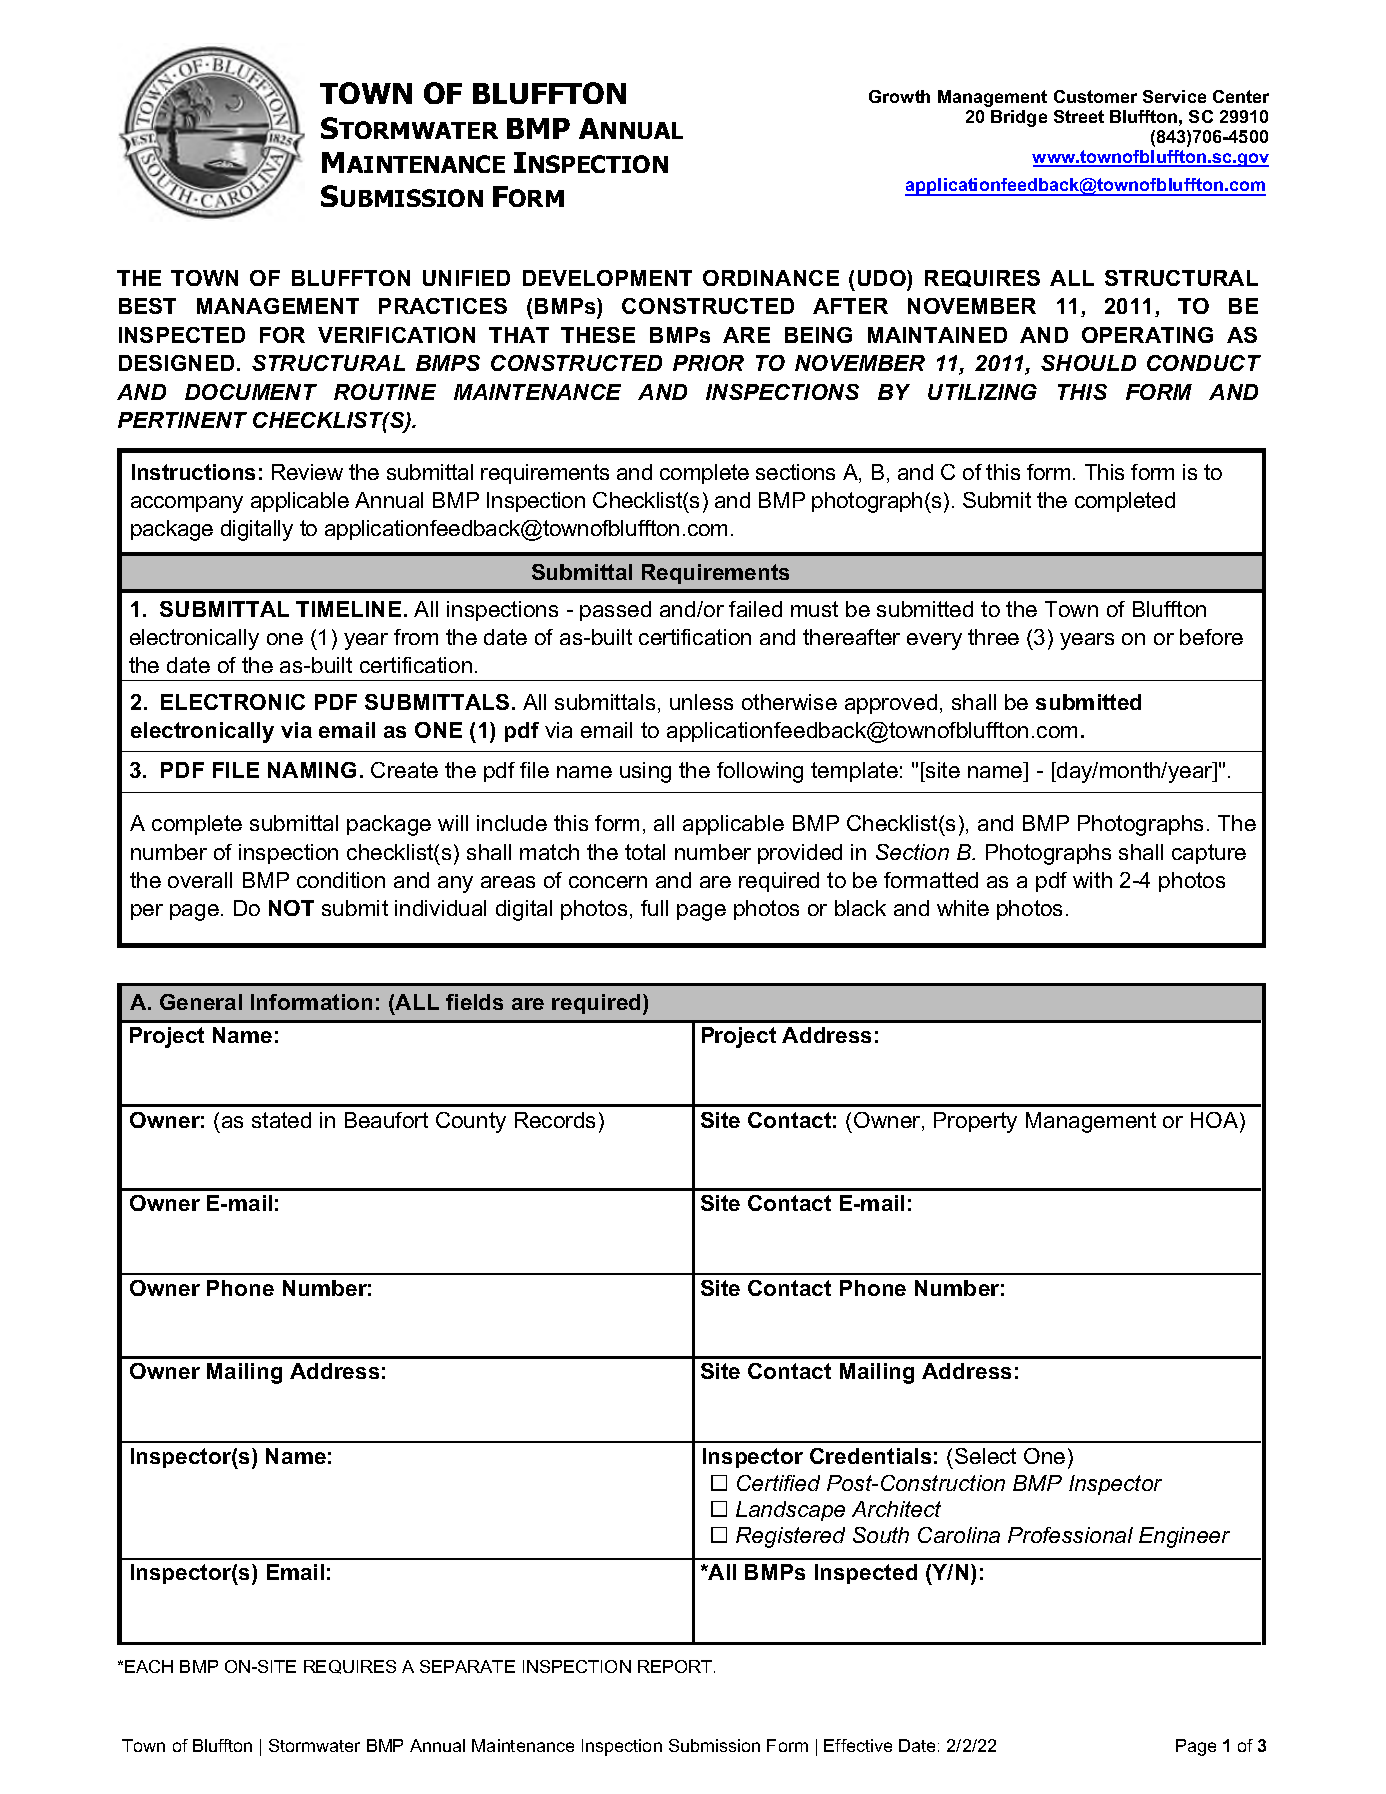 The height and width of the screenshot is (1794, 1386). Describe the element at coordinates (778, 1483) in the screenshot. I see `Certified` at that location.
